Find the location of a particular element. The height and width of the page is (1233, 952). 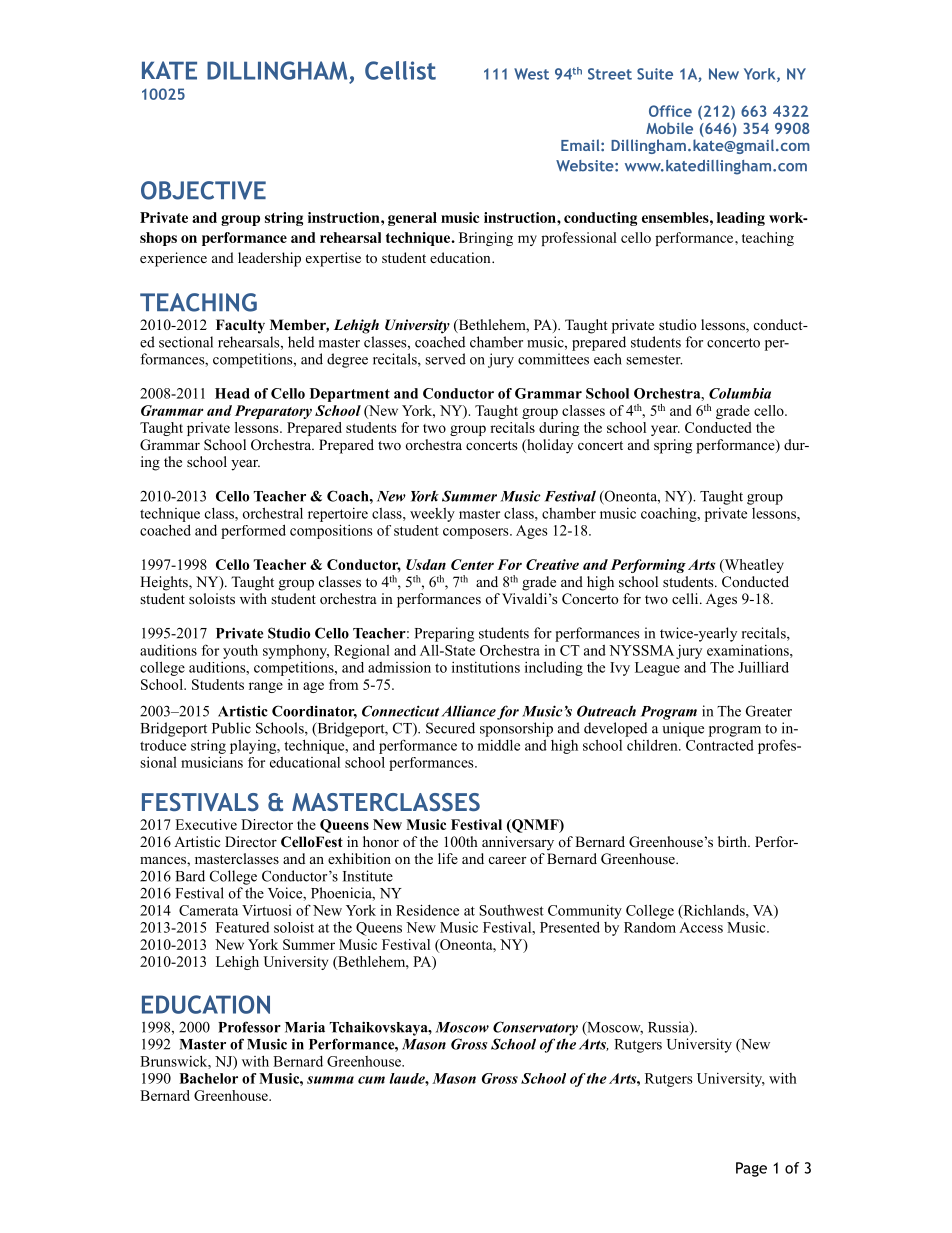

Residence is located at coordinates (427, 910).
